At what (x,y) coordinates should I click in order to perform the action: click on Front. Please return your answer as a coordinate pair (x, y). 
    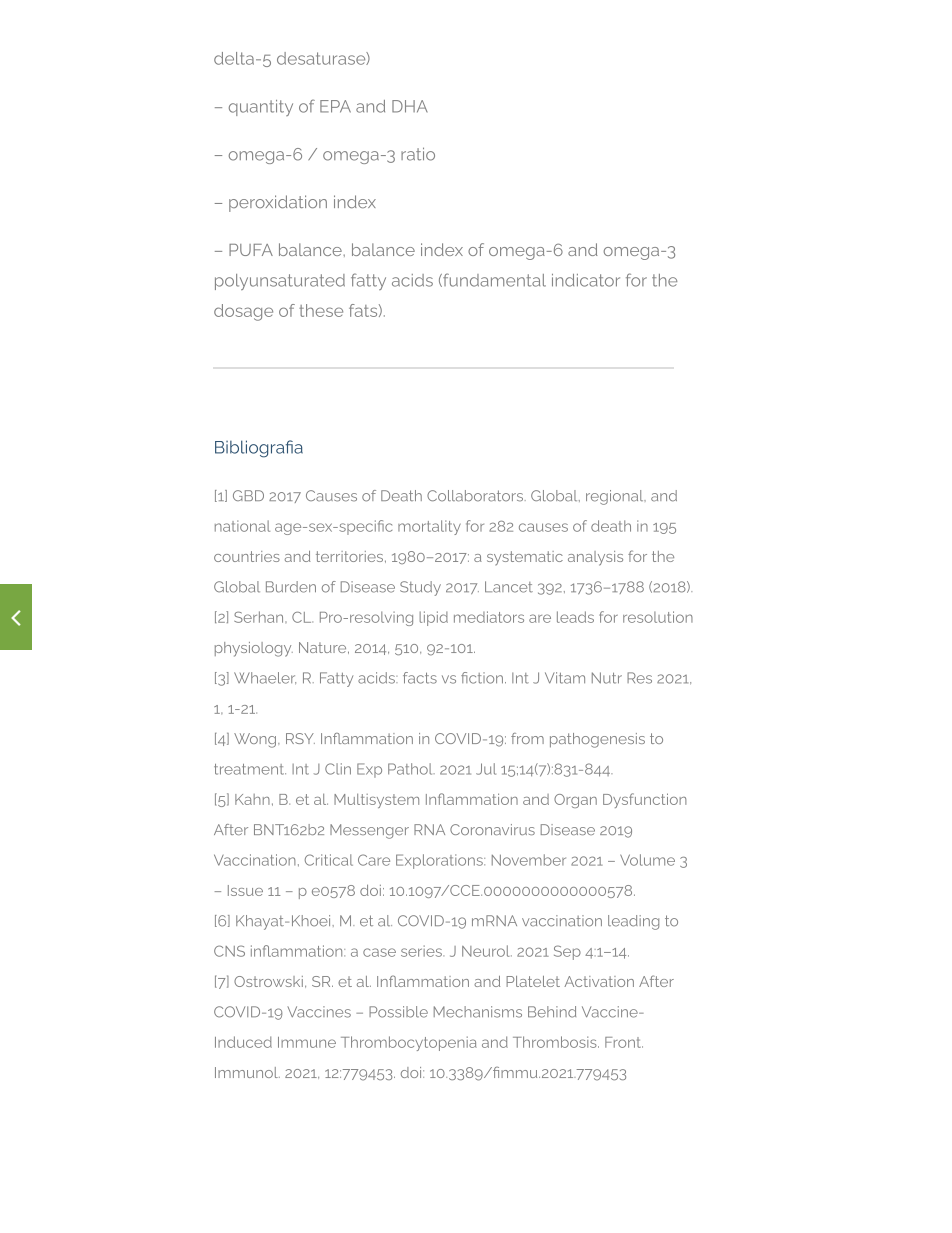
    Looking at the image, I should click on (624, 1042).
